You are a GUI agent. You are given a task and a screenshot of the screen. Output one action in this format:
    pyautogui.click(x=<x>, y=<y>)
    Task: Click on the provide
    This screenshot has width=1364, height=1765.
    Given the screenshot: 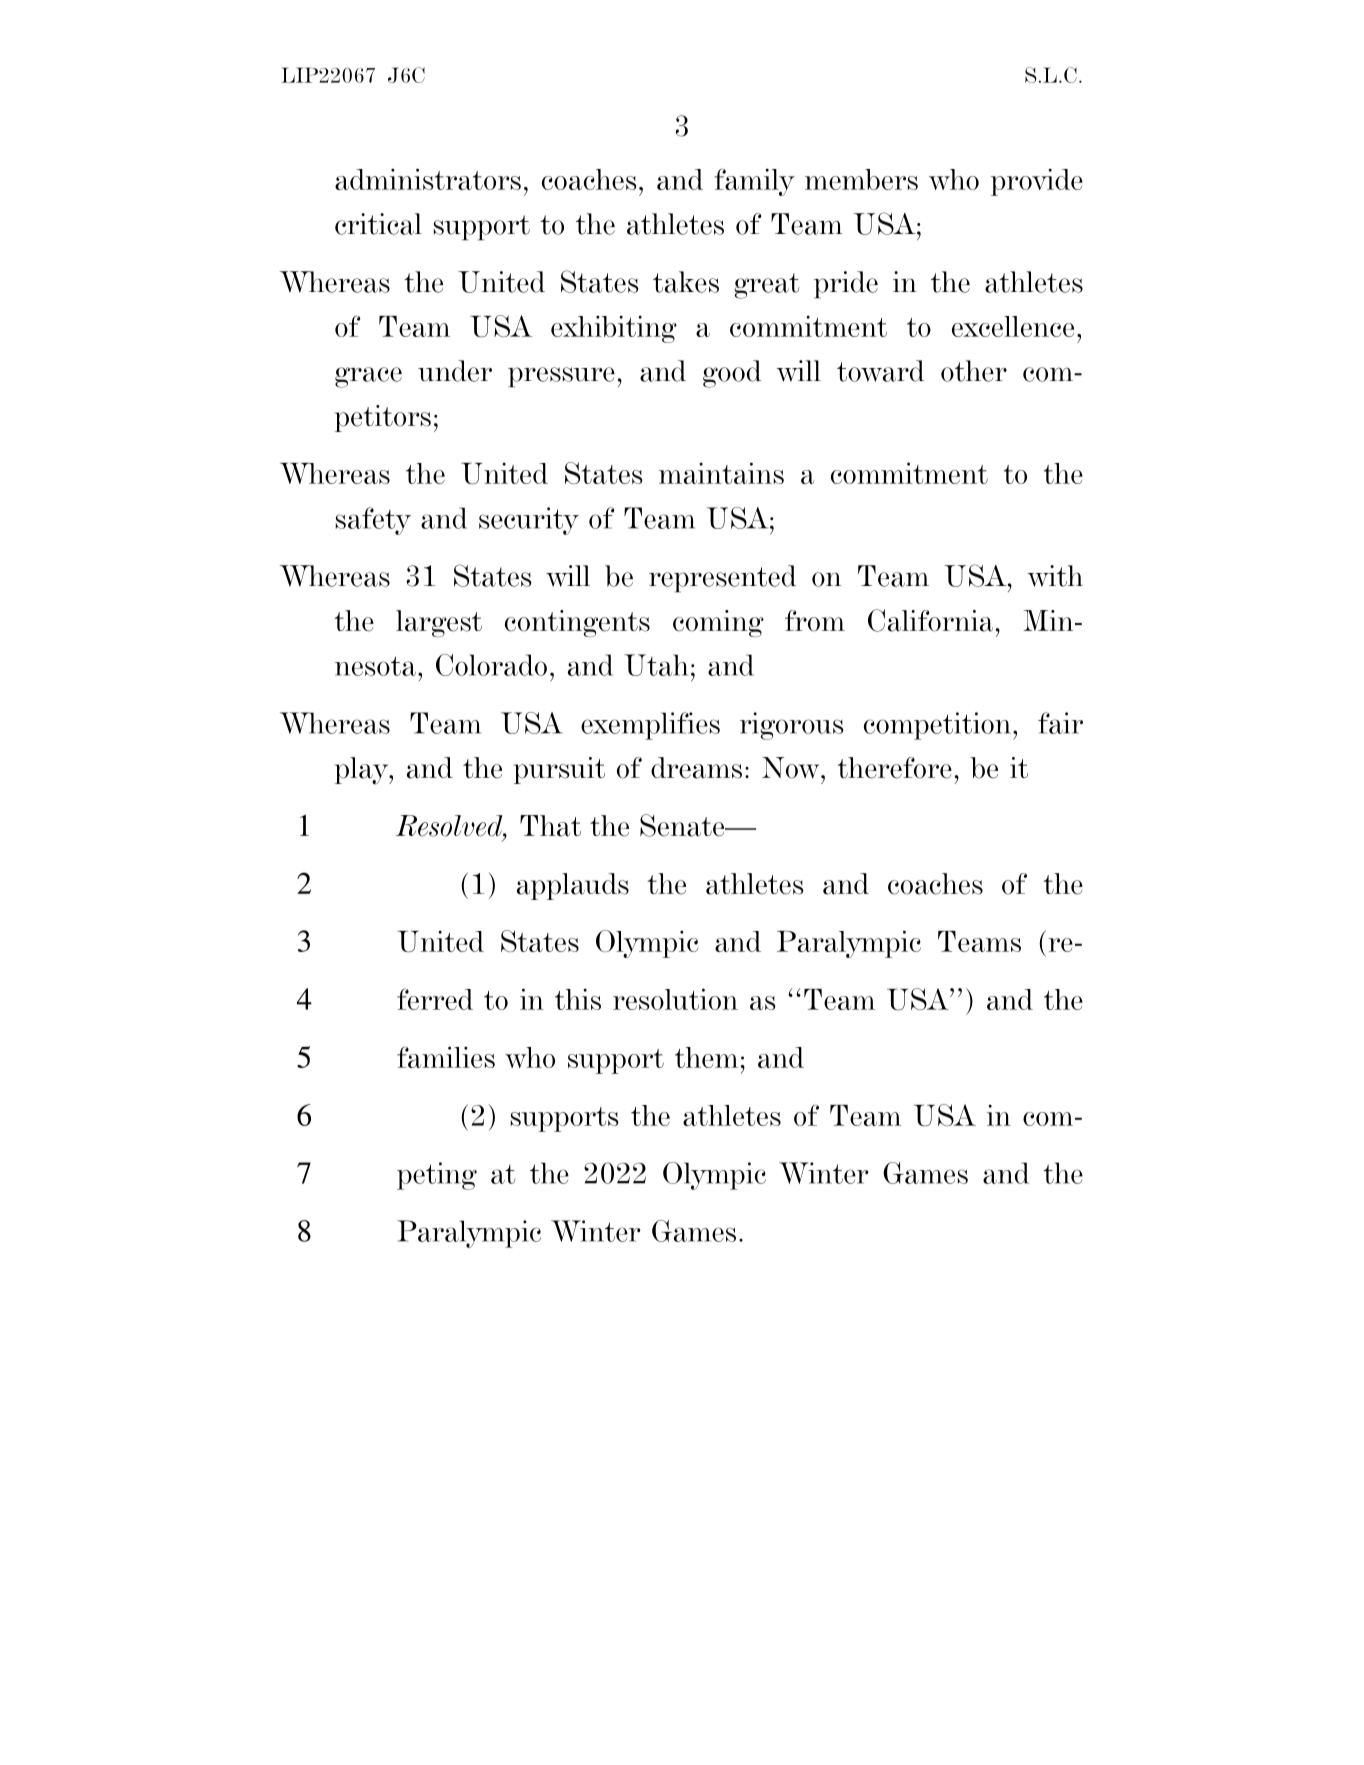 What is the action you would take?
    pyautogui.click(x=1037, y=182)
